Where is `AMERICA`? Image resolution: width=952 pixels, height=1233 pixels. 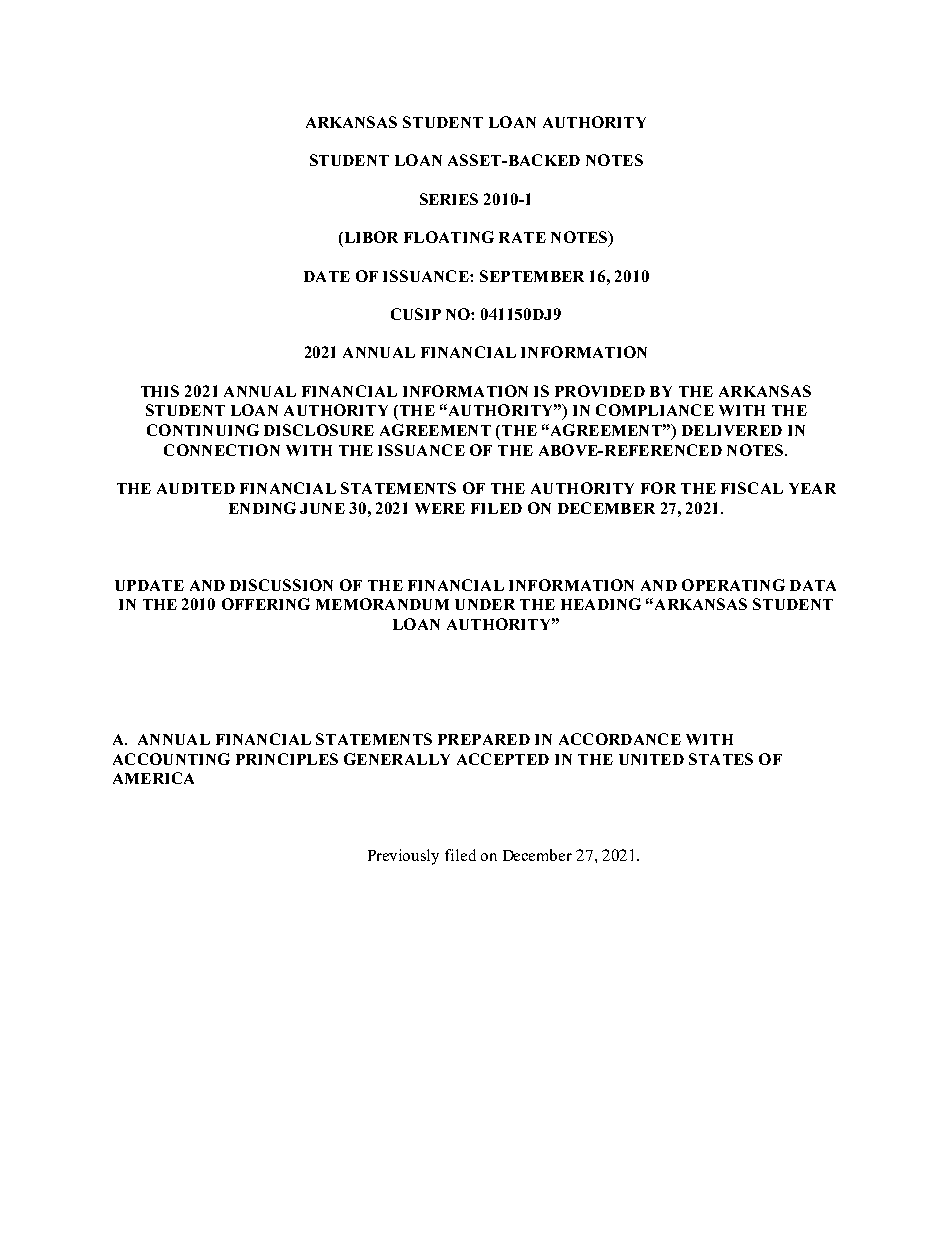 AMERICA is located at coordinates (153, 778).
